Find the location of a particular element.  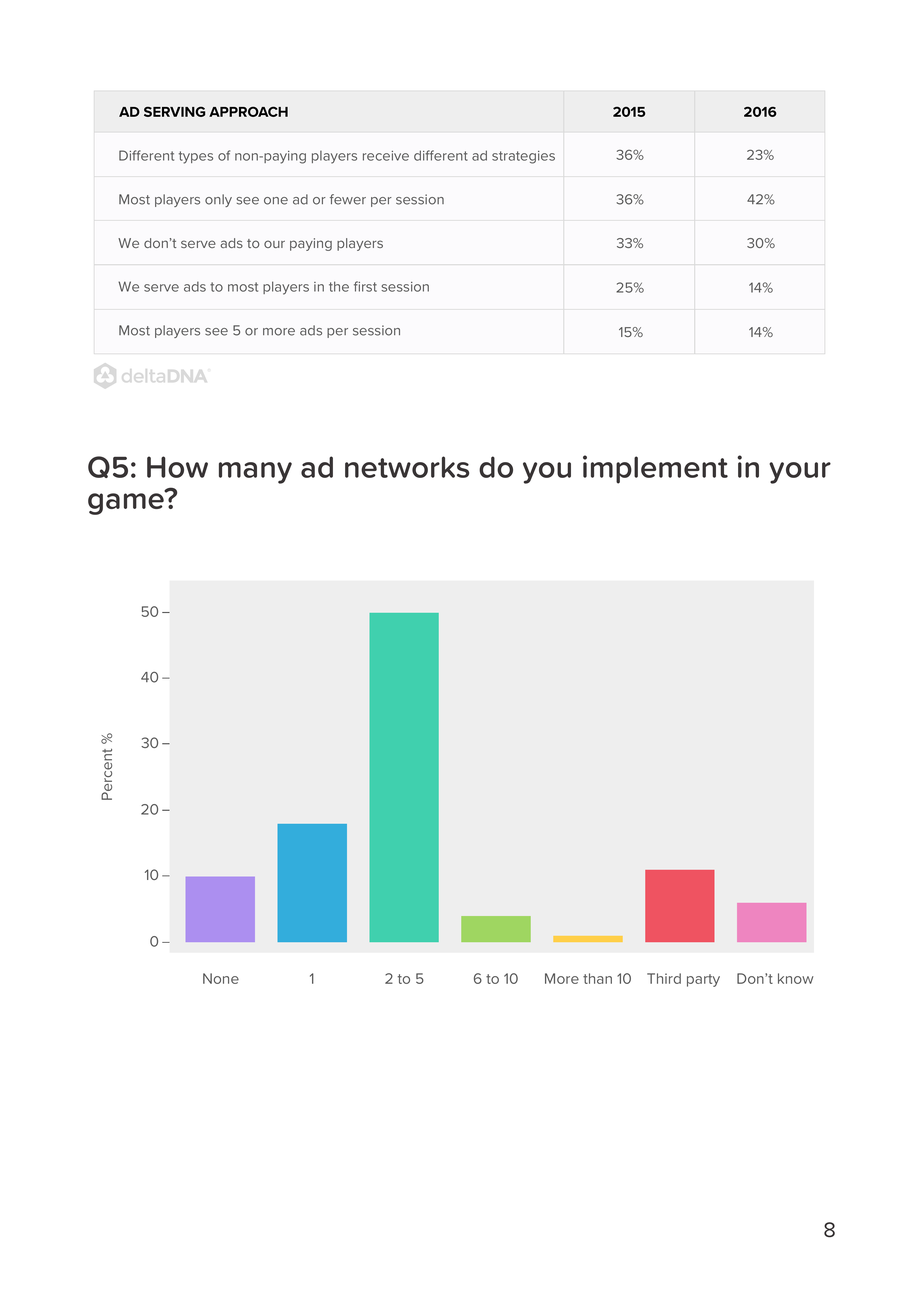

first is located at coordinates (365, 286).
